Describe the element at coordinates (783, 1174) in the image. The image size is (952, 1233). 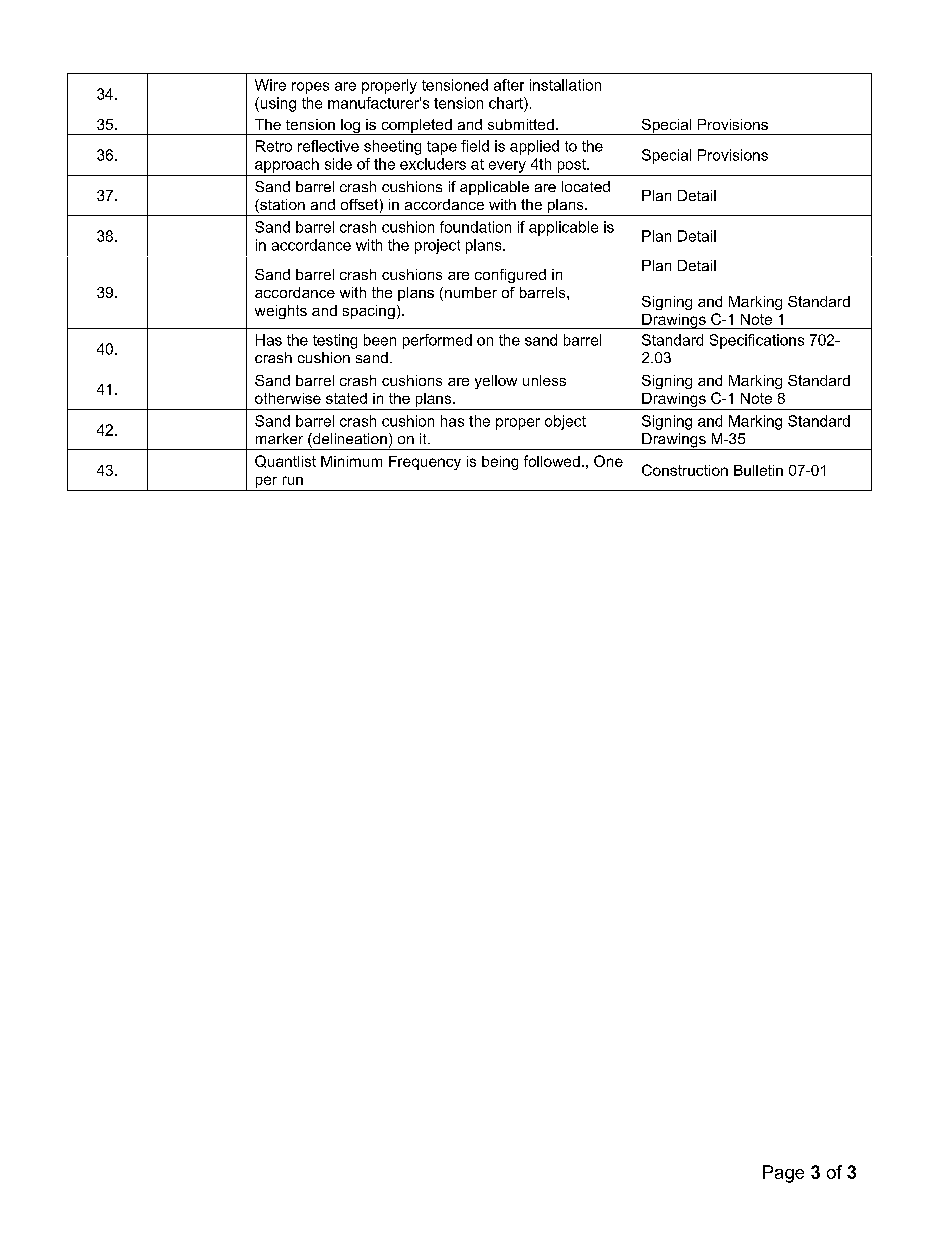
I see `Page` at that location.
